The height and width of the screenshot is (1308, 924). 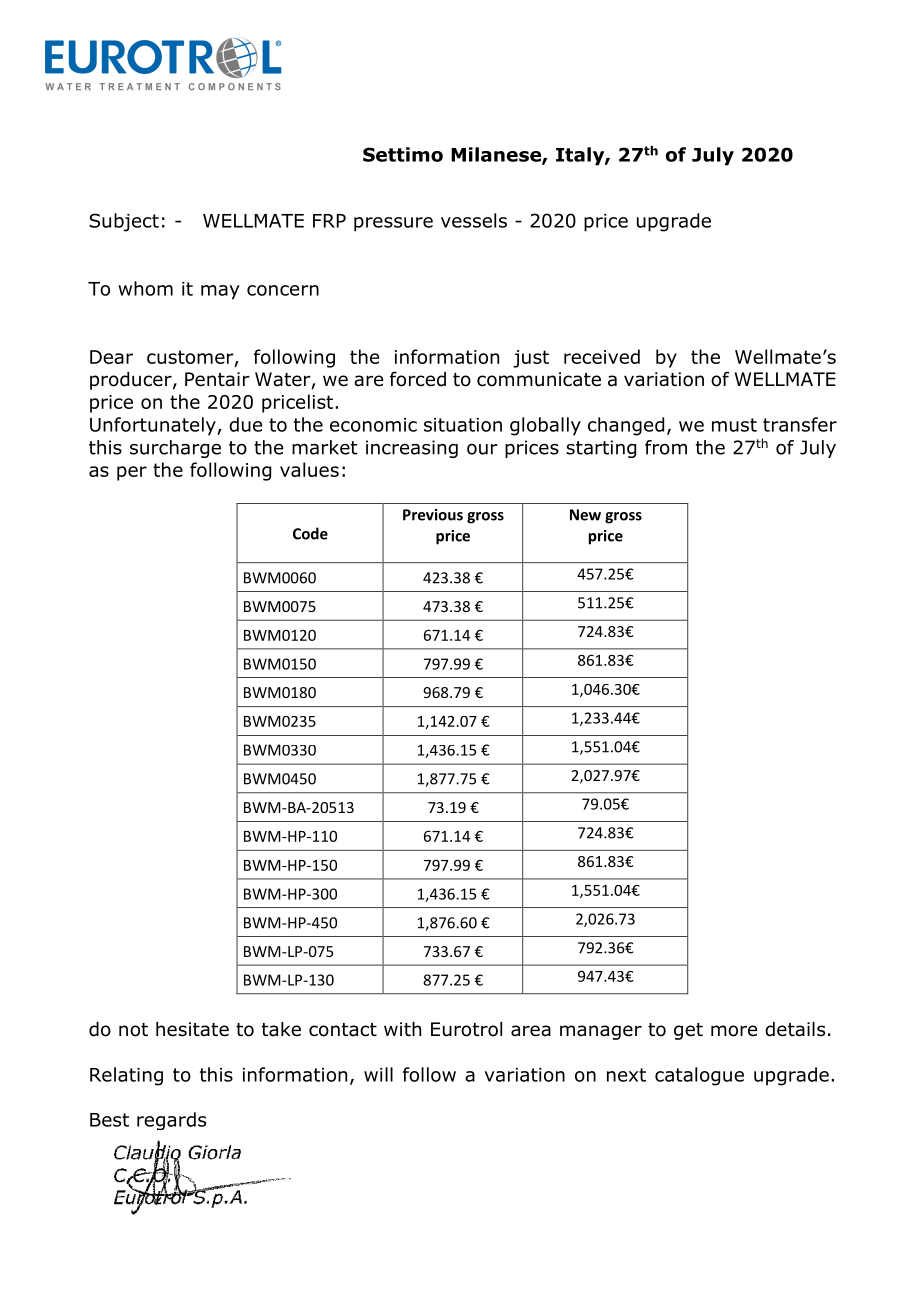 What do you see at coordinates (433, 515) in the screenshot?
I see `Previous` at bounding box center [433, 515].
